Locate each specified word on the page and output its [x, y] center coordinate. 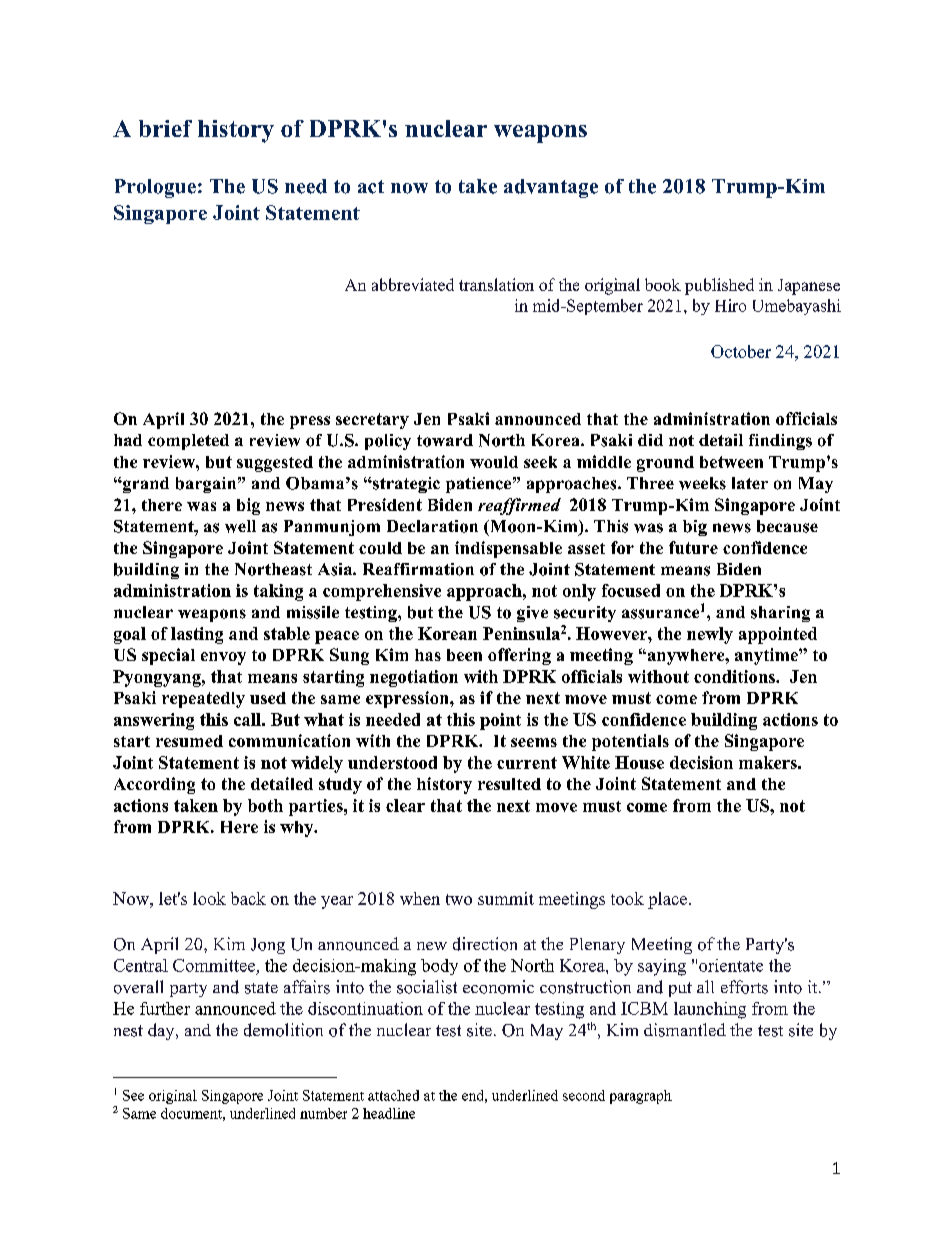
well [240, 526]
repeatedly [203, 700]
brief [165, 128]
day [162, 1031]
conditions [735, 676]
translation [496, 284]
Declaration [432, 526]
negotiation [414, 678]
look [209, 898]
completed [188, 442]
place [669, 900]
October [741, 351]
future [693, 547]
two [459, 899]
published [719, 286]
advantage [551, 188]
